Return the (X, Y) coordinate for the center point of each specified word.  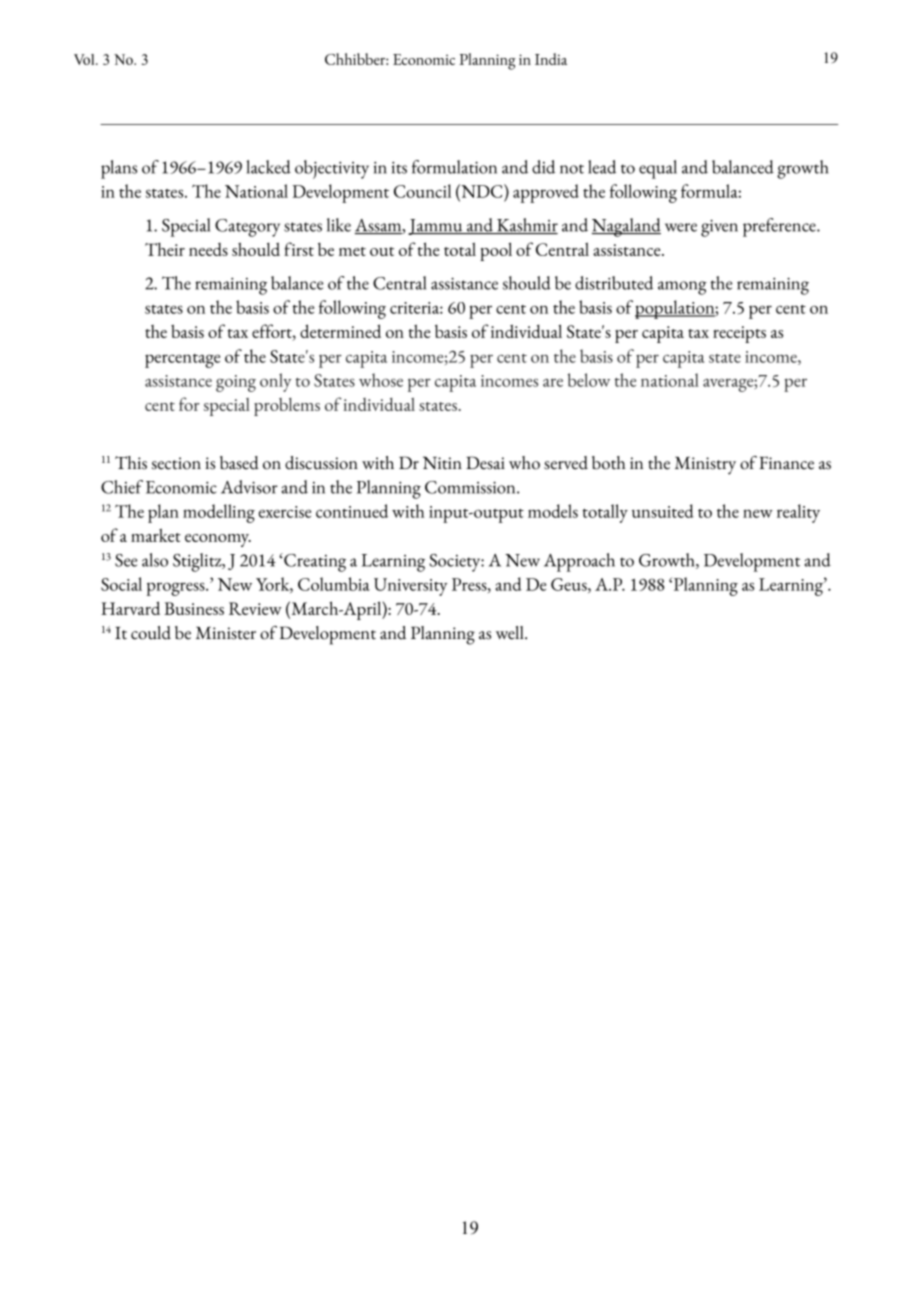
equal (658, 169)
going (236, 383)
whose (381, 380)
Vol (85, 59)
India (551, 59)
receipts (739, 334)
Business (194, 608)
